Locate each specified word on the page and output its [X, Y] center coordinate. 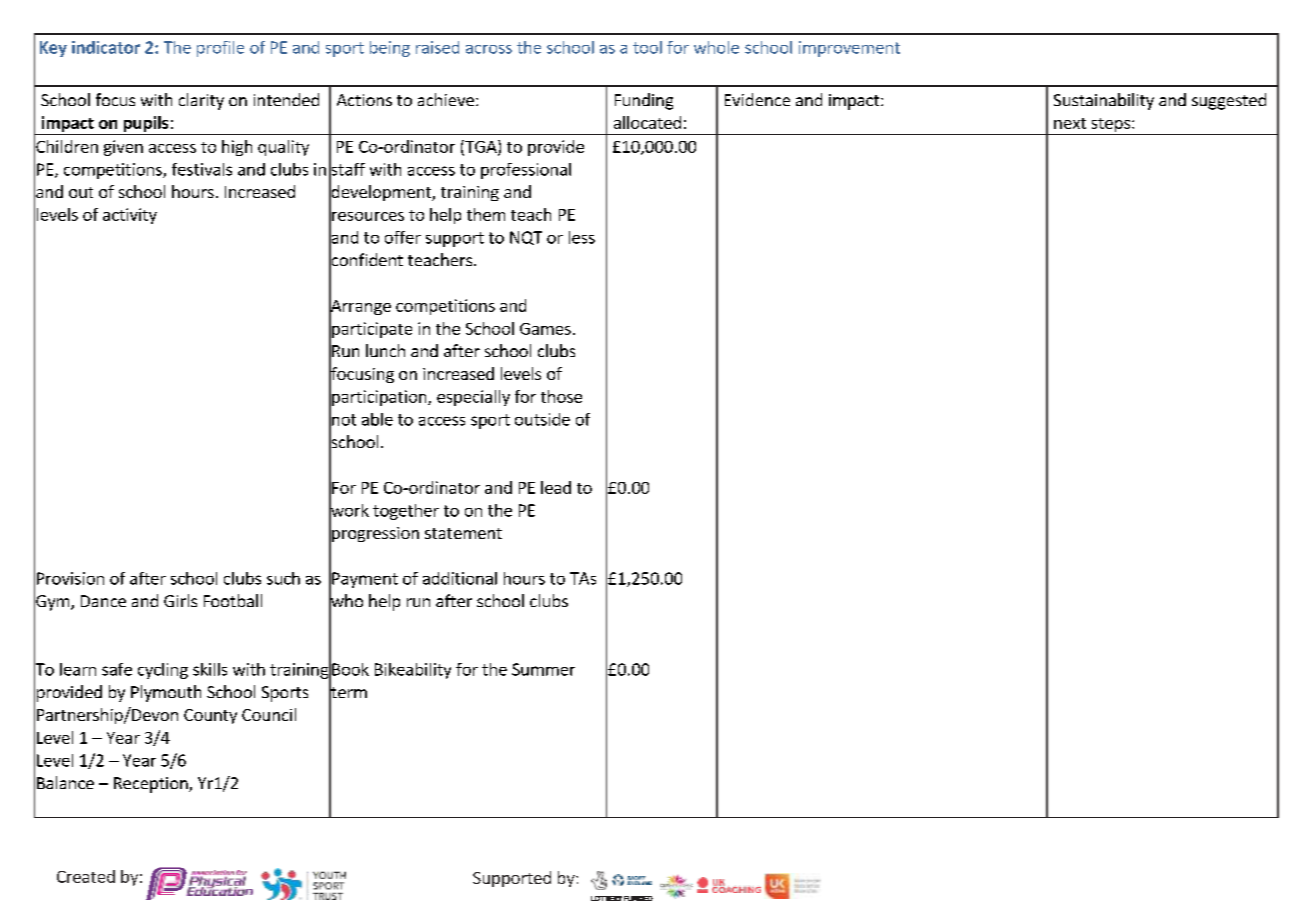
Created [86, 876]
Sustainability [1104, 101]
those [561, 396]
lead [556, 487]
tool [647, 47]
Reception [152, 785]
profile [220, 49]
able [377, 419]
